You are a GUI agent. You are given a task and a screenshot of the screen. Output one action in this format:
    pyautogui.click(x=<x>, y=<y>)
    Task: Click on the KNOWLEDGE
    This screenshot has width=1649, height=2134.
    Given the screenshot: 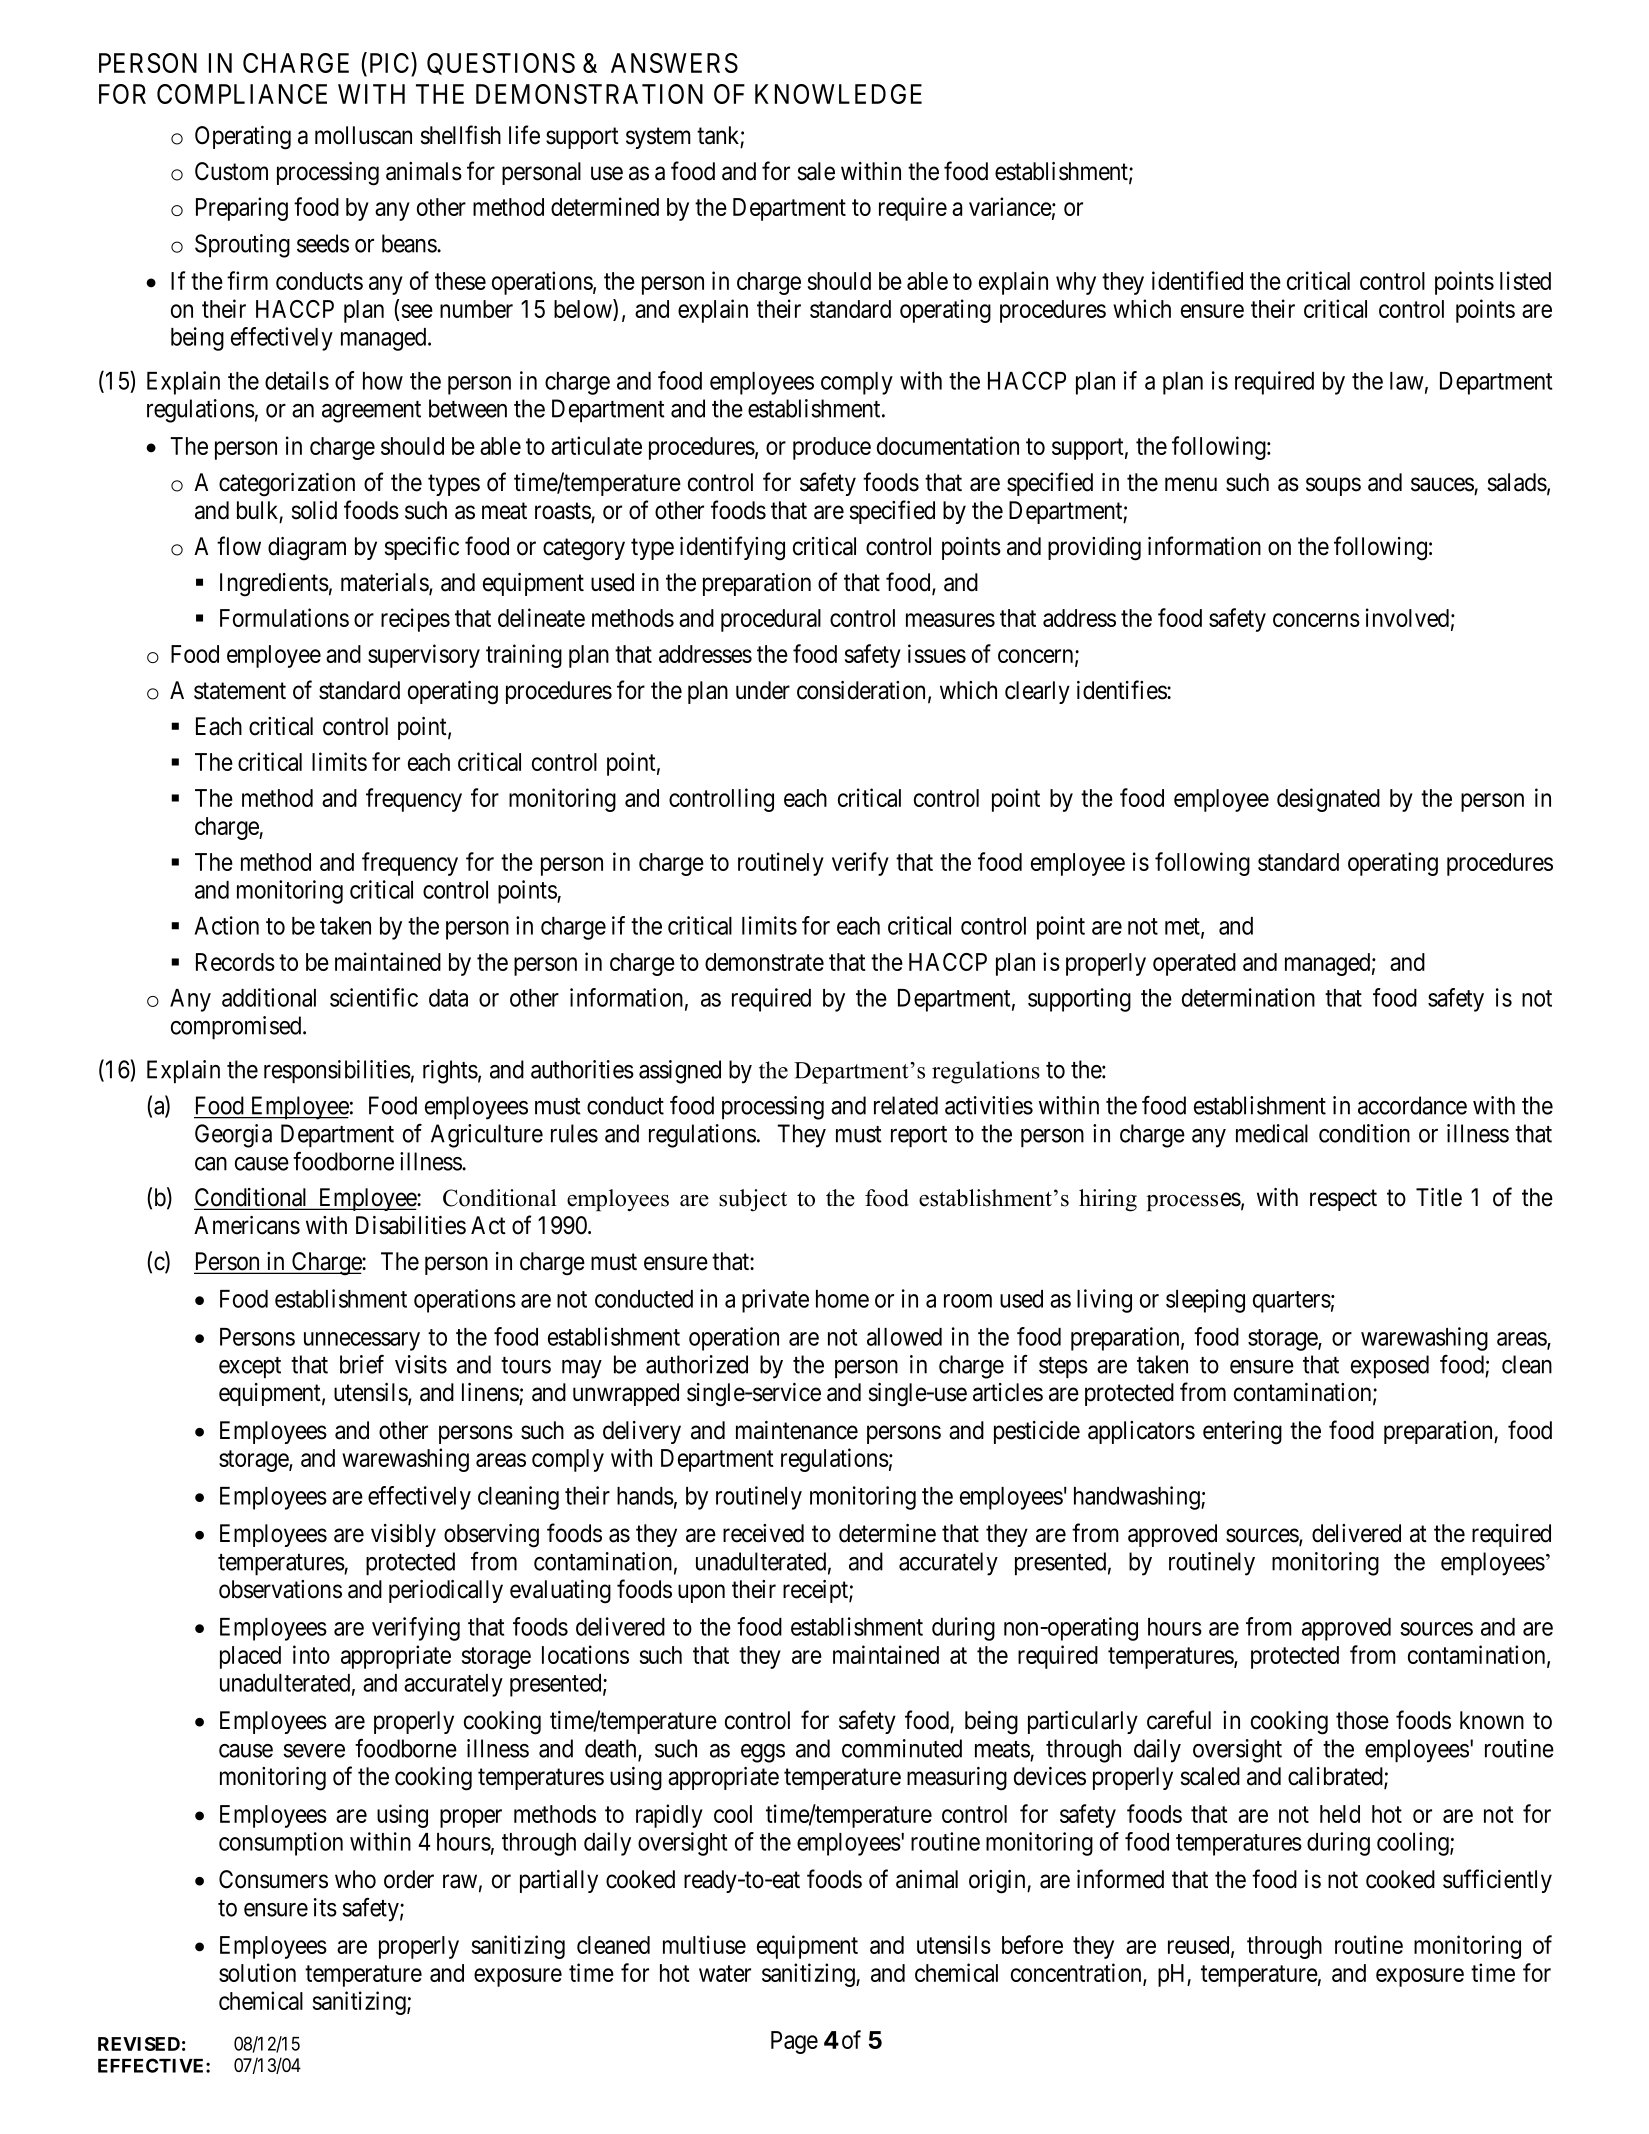 What is the action you would take?
    pyautogui.click(x=838, y=94)
